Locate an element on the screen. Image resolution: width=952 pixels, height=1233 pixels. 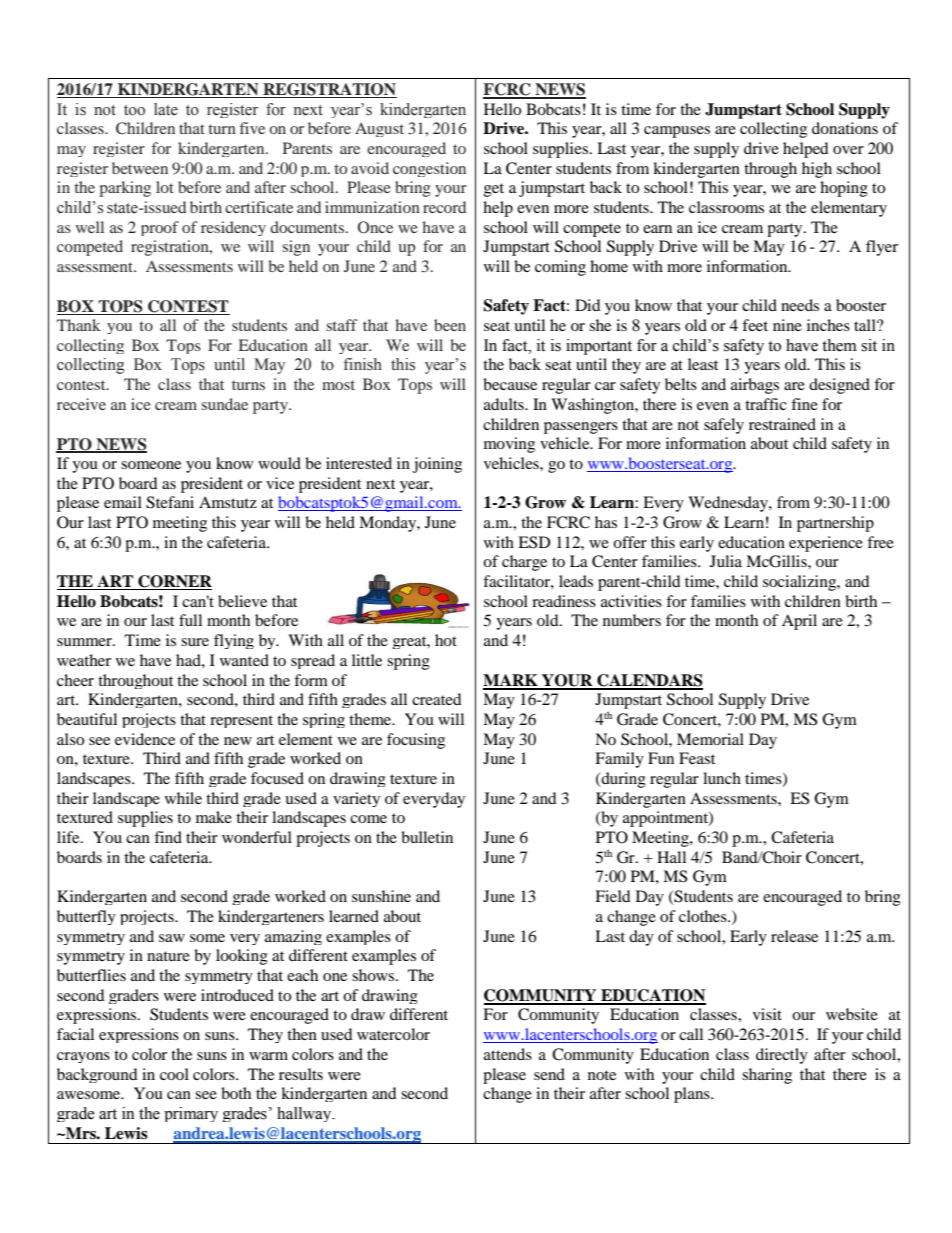
focusing is located at coordinates (416, 741).
